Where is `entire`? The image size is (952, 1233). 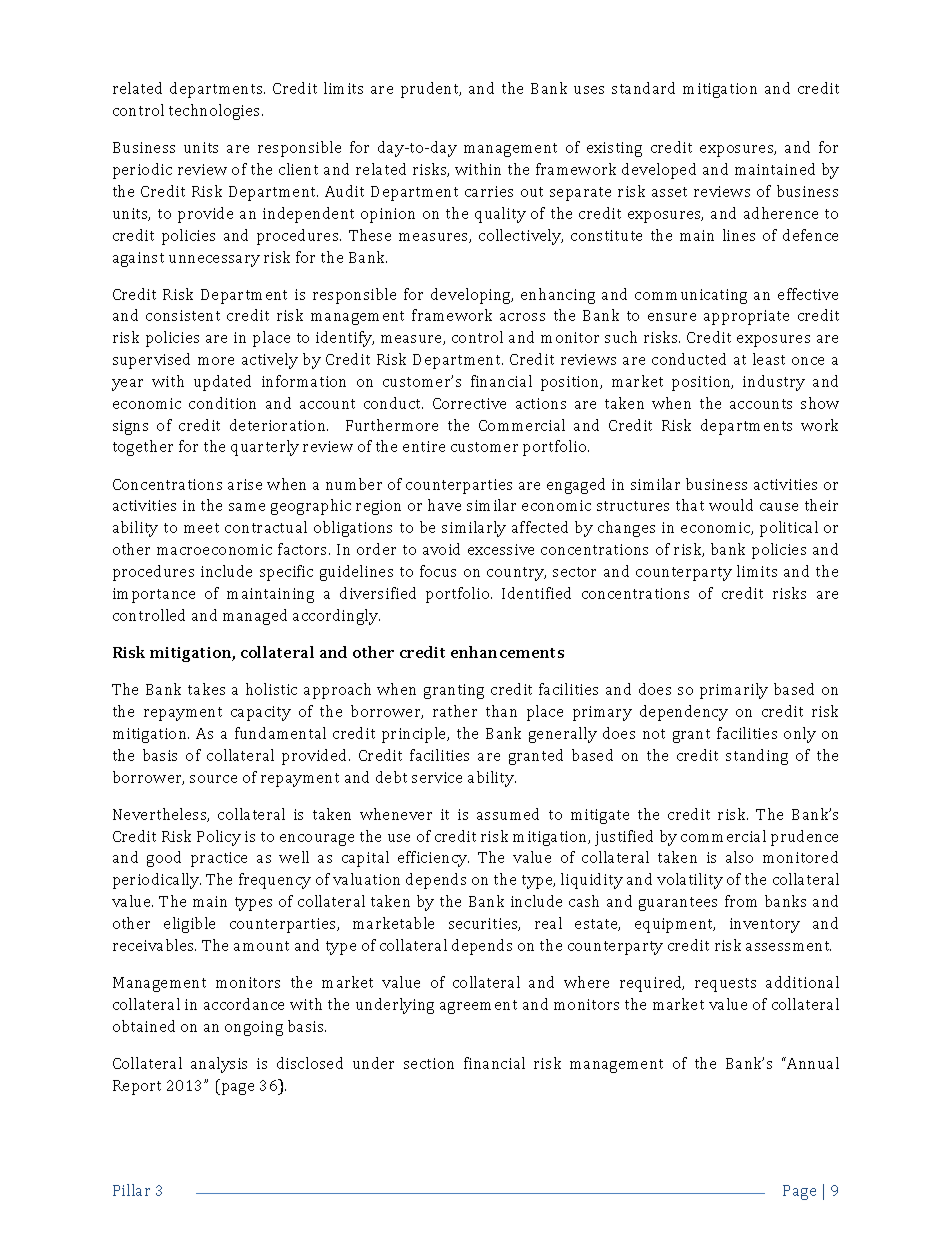 entire is located at coordinates (424, 446).
